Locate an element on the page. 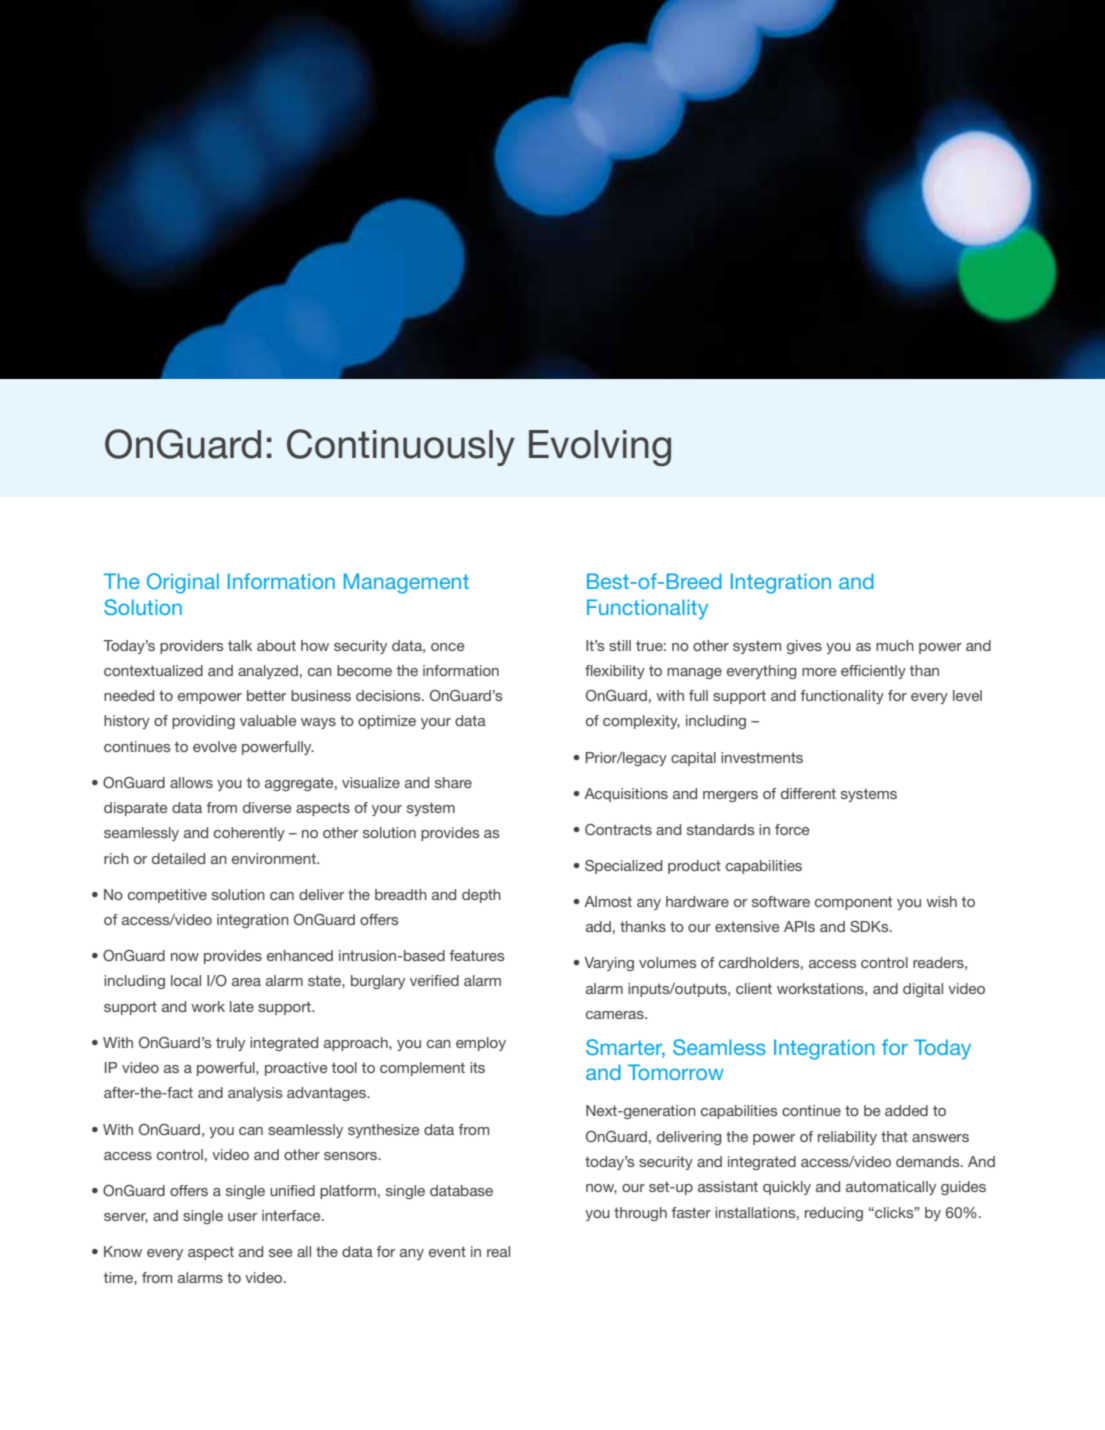 The width and height of the image is (1105, 1430). Contracts is located at coordinates (618, 830).
